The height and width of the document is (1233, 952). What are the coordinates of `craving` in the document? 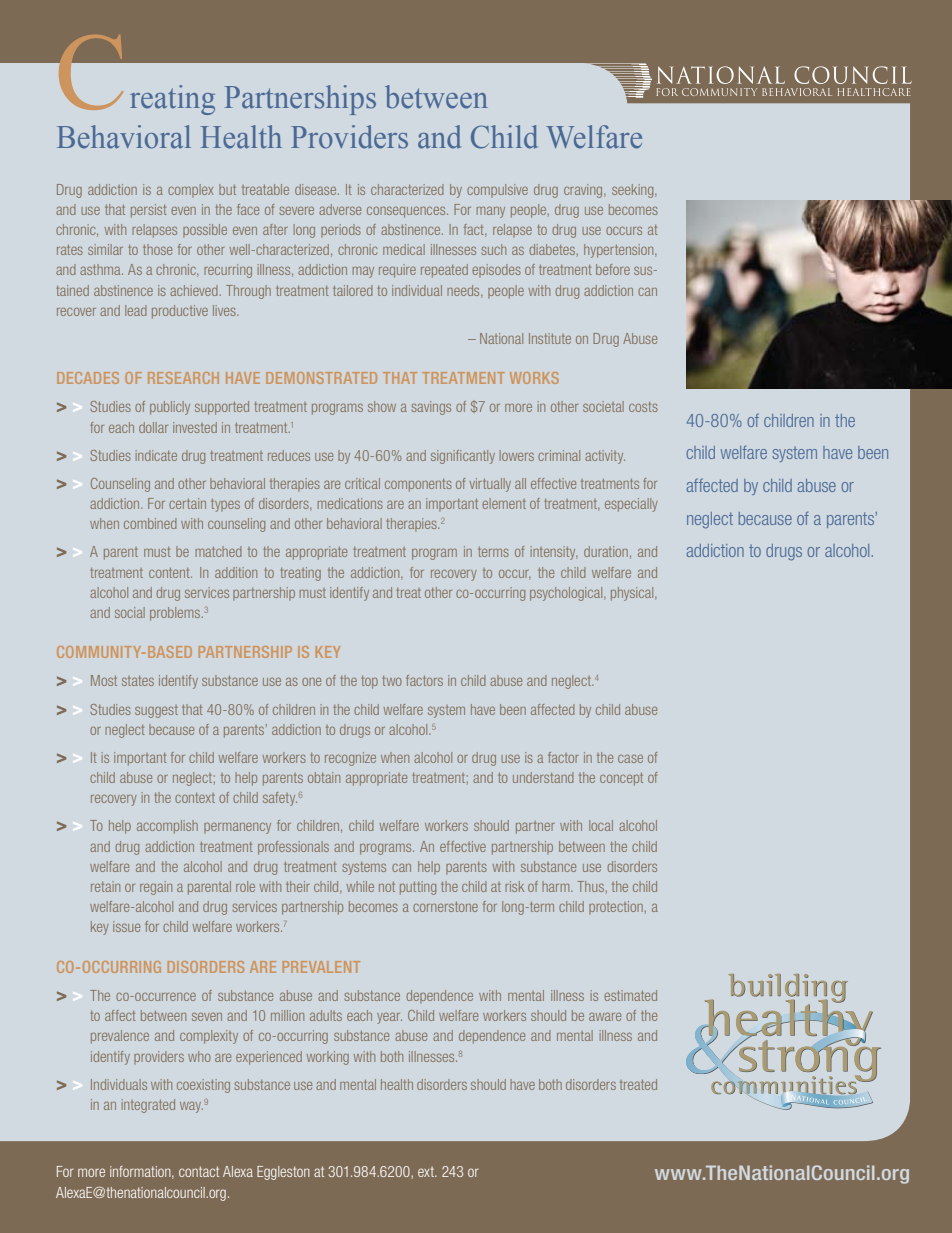 It's located at (584, 191).
